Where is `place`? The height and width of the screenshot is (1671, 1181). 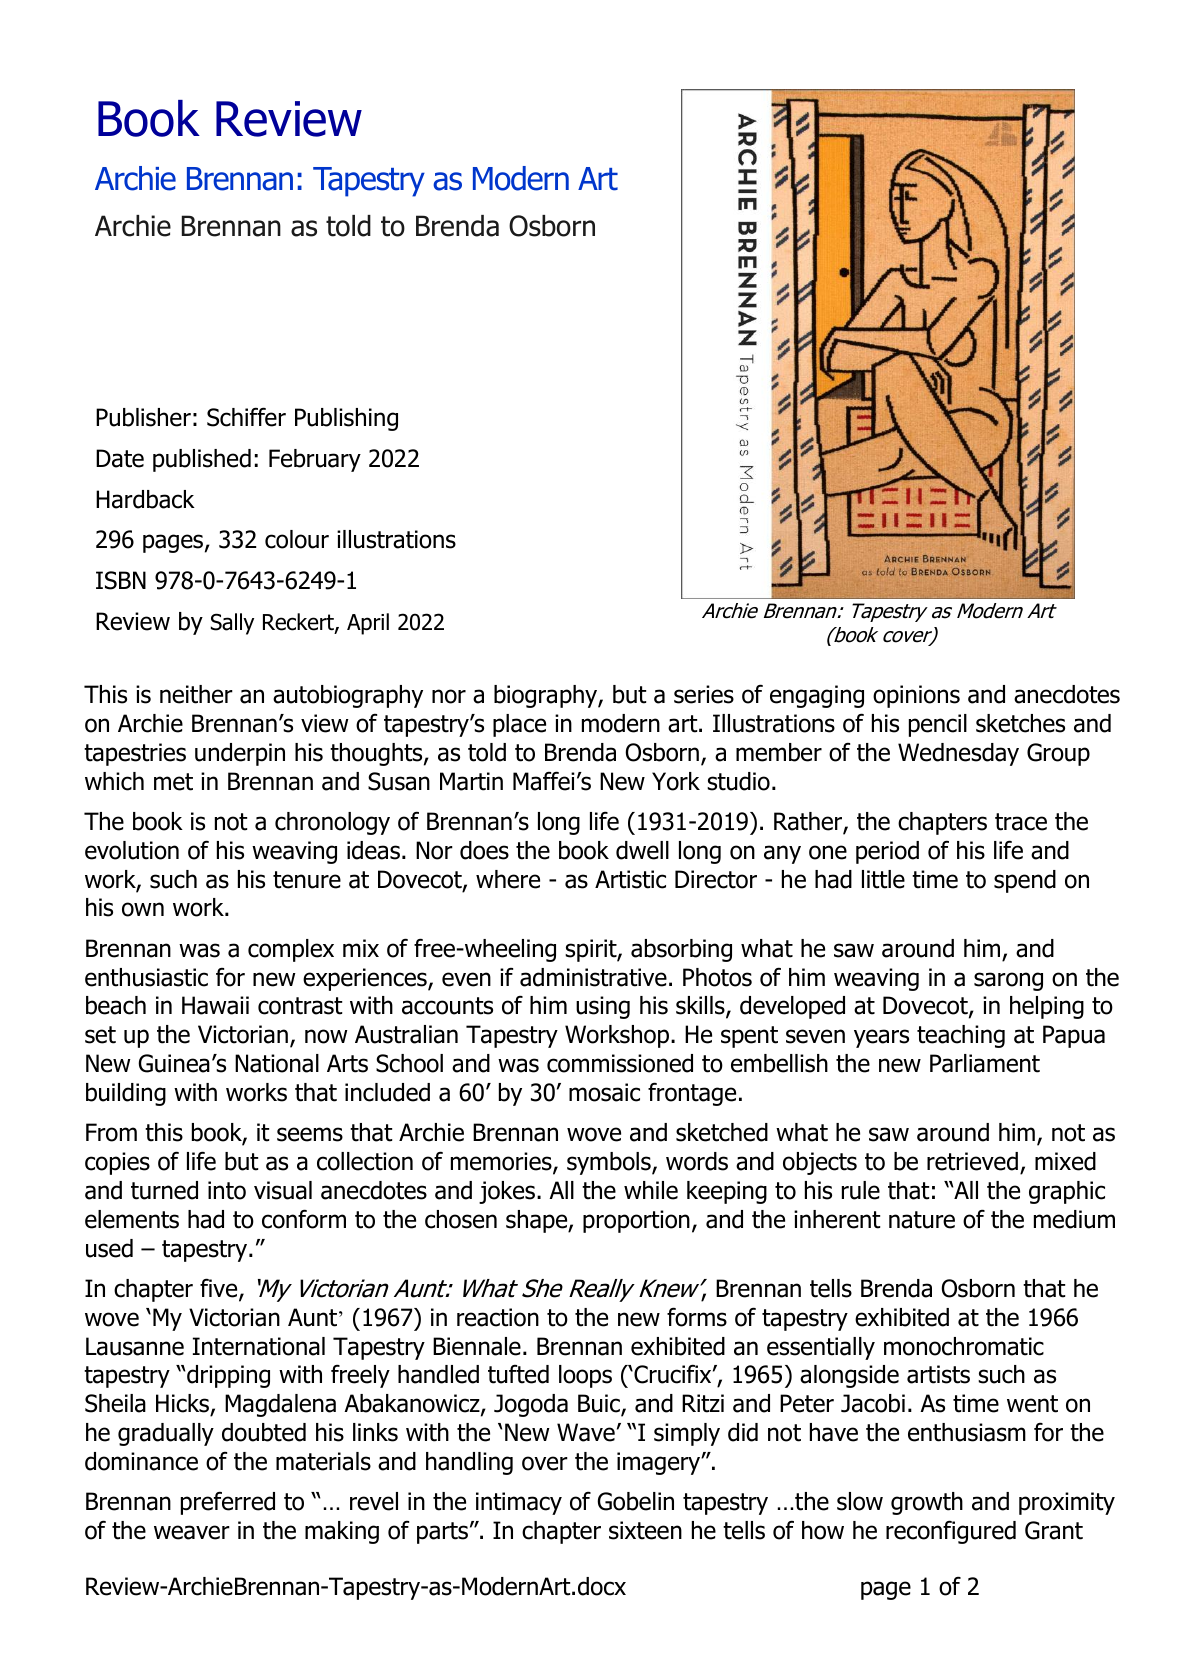
place is located at coordinates (519, 725).
